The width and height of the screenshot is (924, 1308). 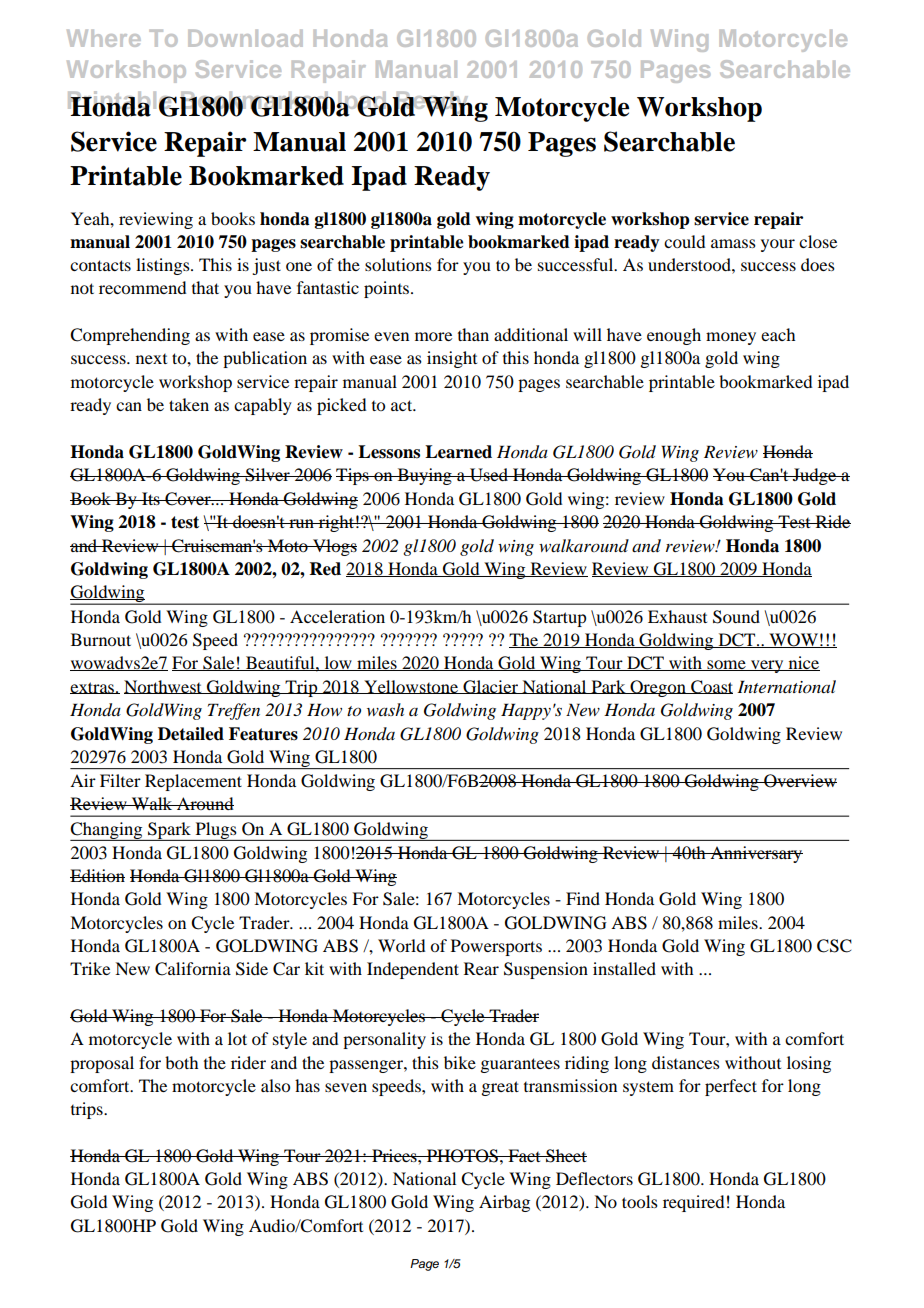 I want to click on Yellowstone, so click(x=411, y=687).
